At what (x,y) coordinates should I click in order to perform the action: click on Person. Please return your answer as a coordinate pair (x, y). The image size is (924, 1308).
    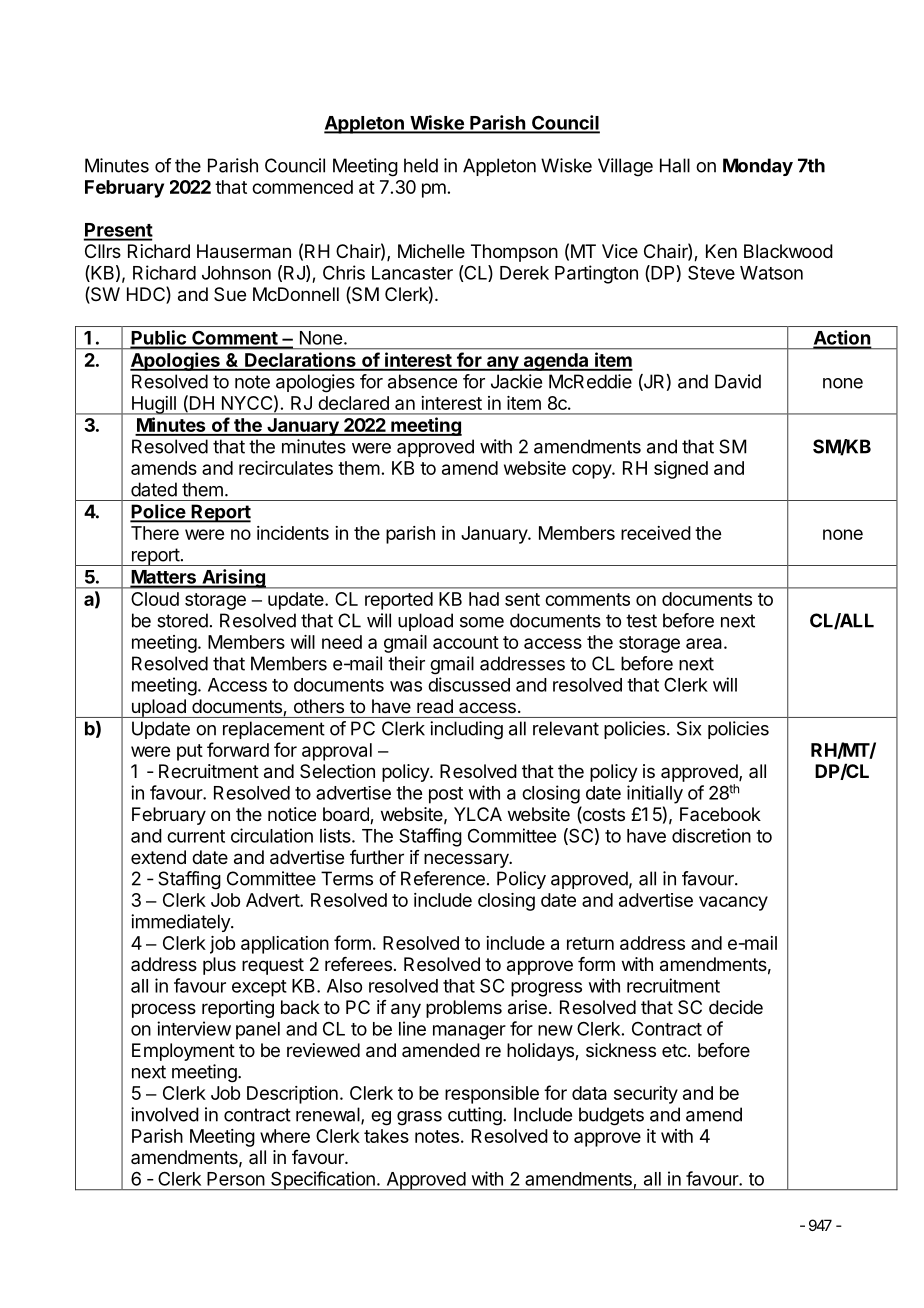
    Looking at the image, I should click on (236, 1179).
